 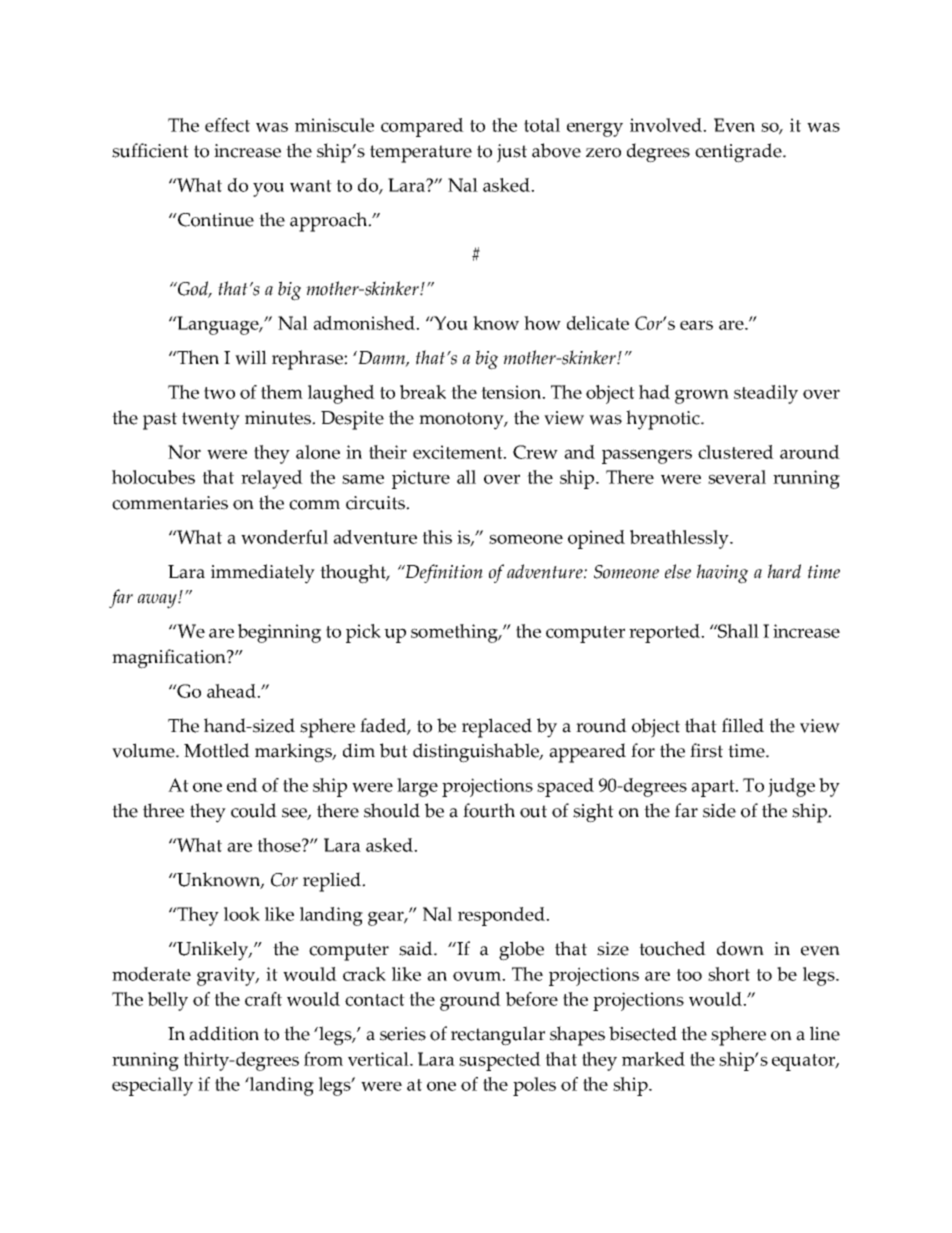 What do you see at coordinates (263, 574) in the page?
I see `immediately` at bounding box center [263, 574].
